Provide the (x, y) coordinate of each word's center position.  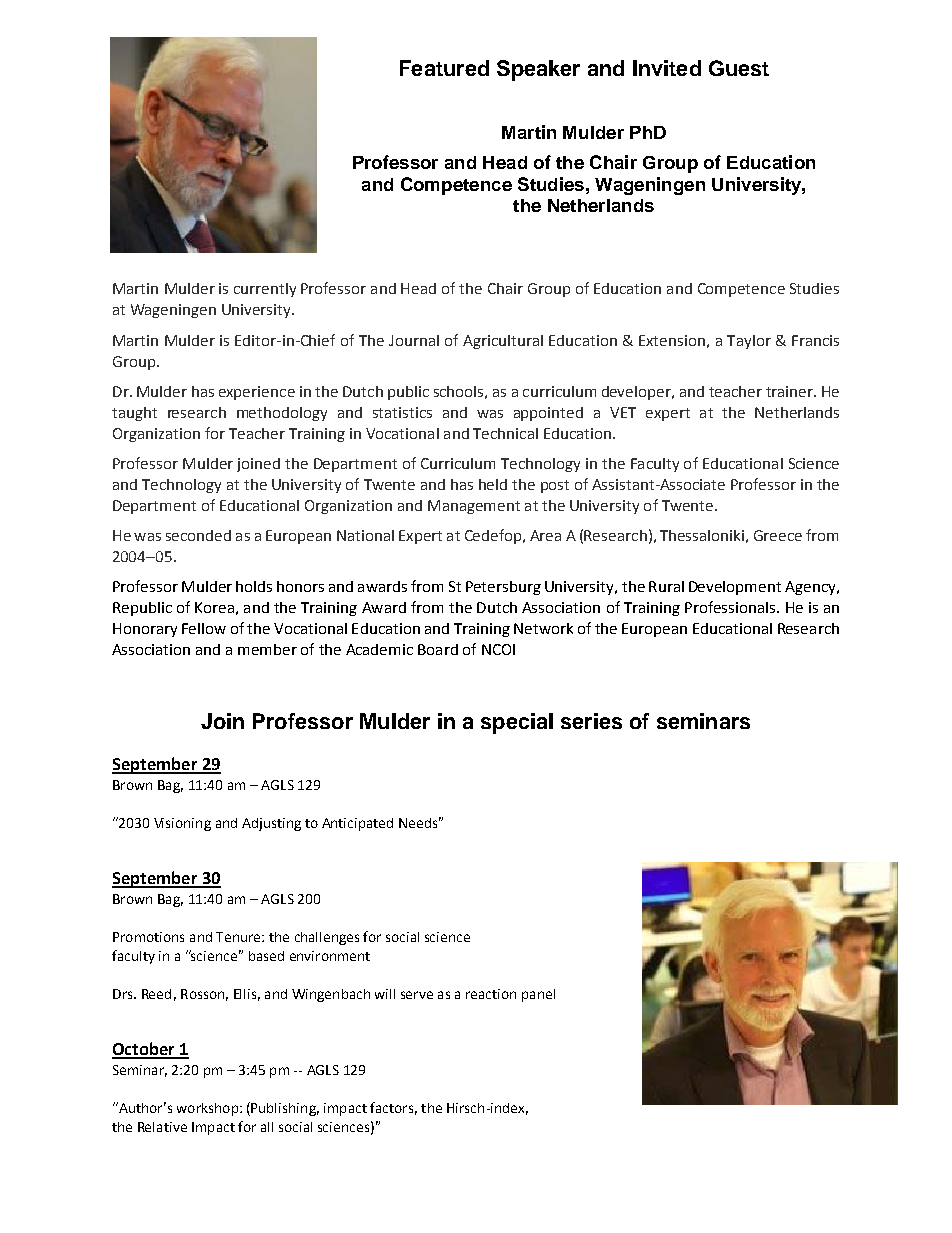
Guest (739, 68)
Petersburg (503, 588)
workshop (209, 1109)
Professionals (731, 607)
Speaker (538, 70)
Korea (214, 607)
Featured (444, 68)
